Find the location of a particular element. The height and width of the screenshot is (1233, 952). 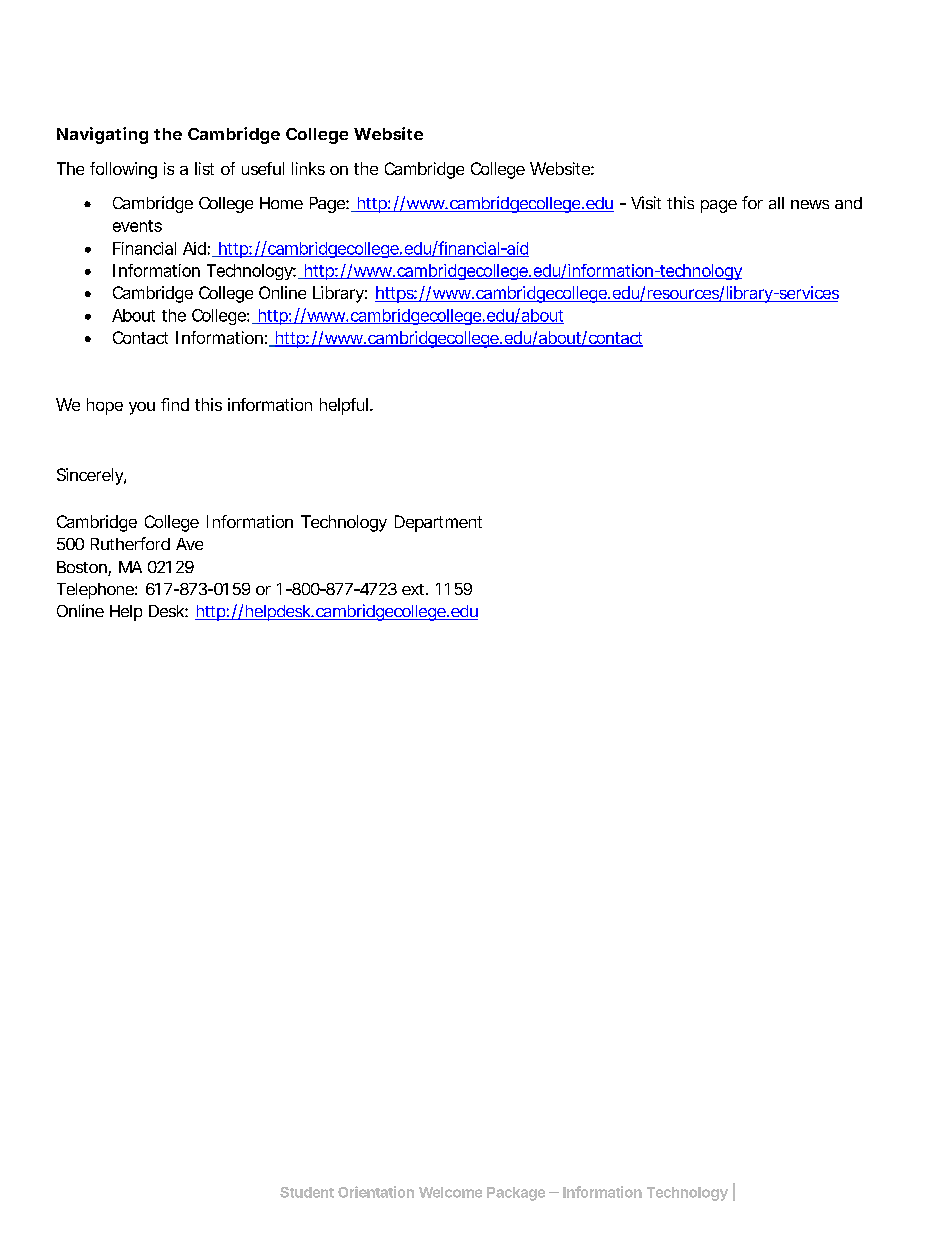

Student is located at coordinates (307, 1192).
